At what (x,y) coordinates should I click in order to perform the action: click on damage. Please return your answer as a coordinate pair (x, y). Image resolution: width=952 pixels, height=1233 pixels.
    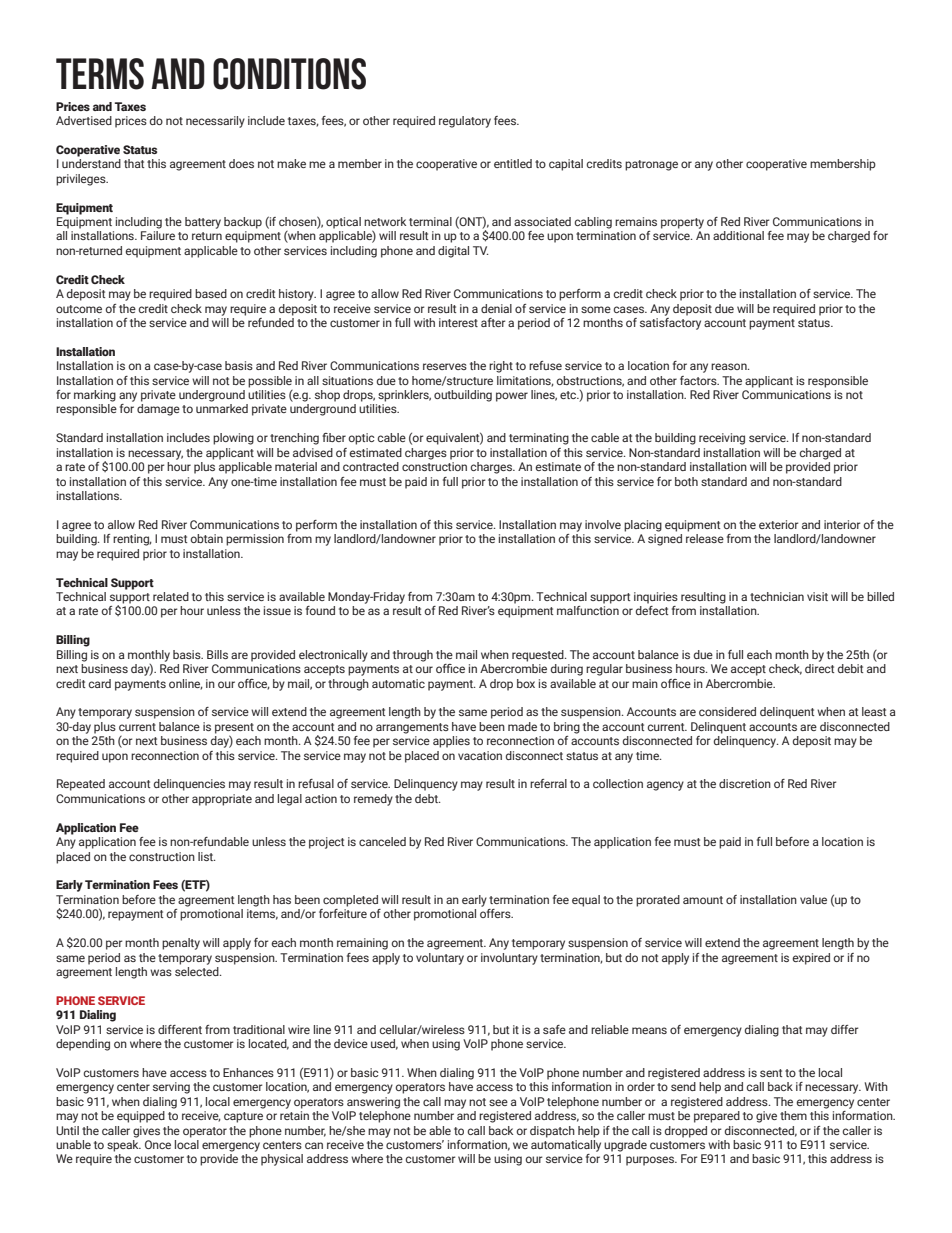
    Looking at the image, I should click on (158, 410).
